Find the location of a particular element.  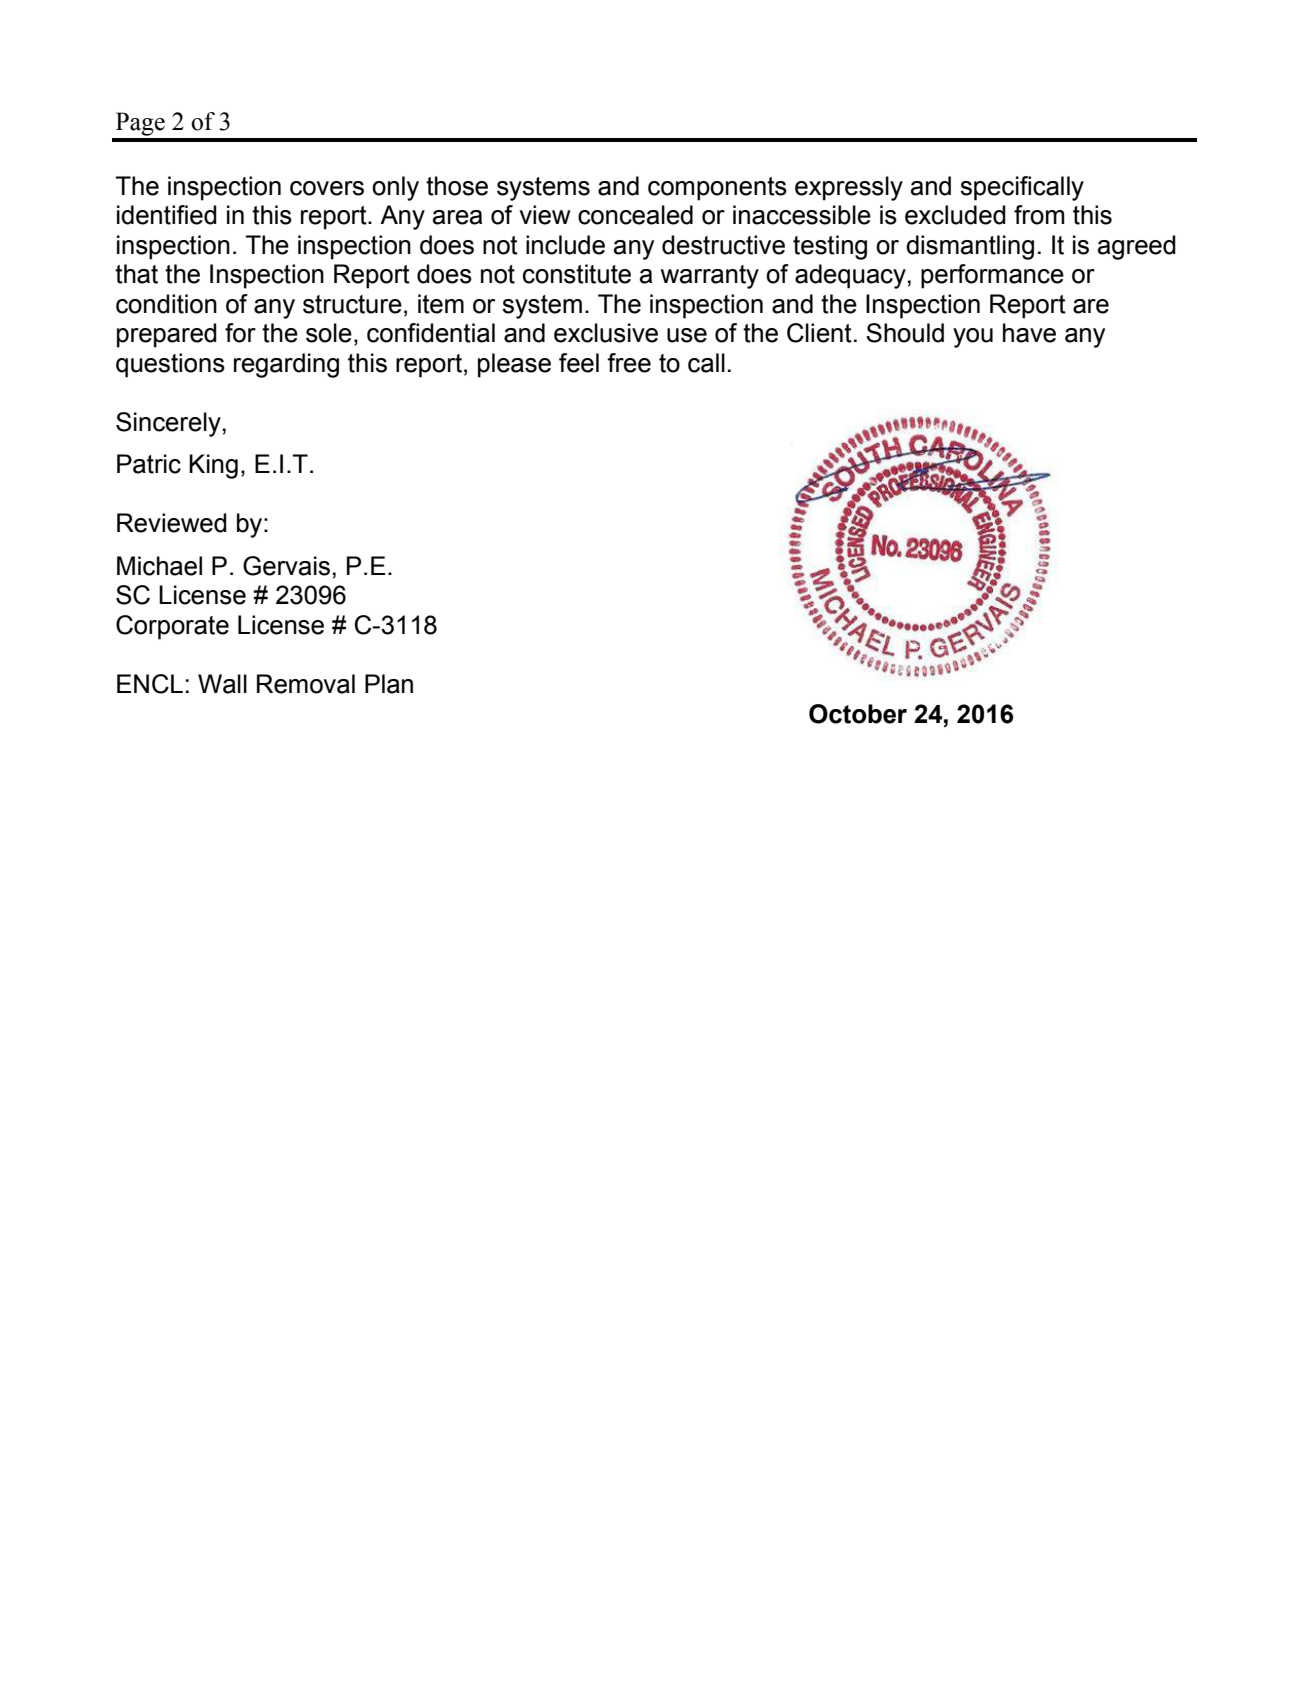

October is located at coordinates (858, 714).
